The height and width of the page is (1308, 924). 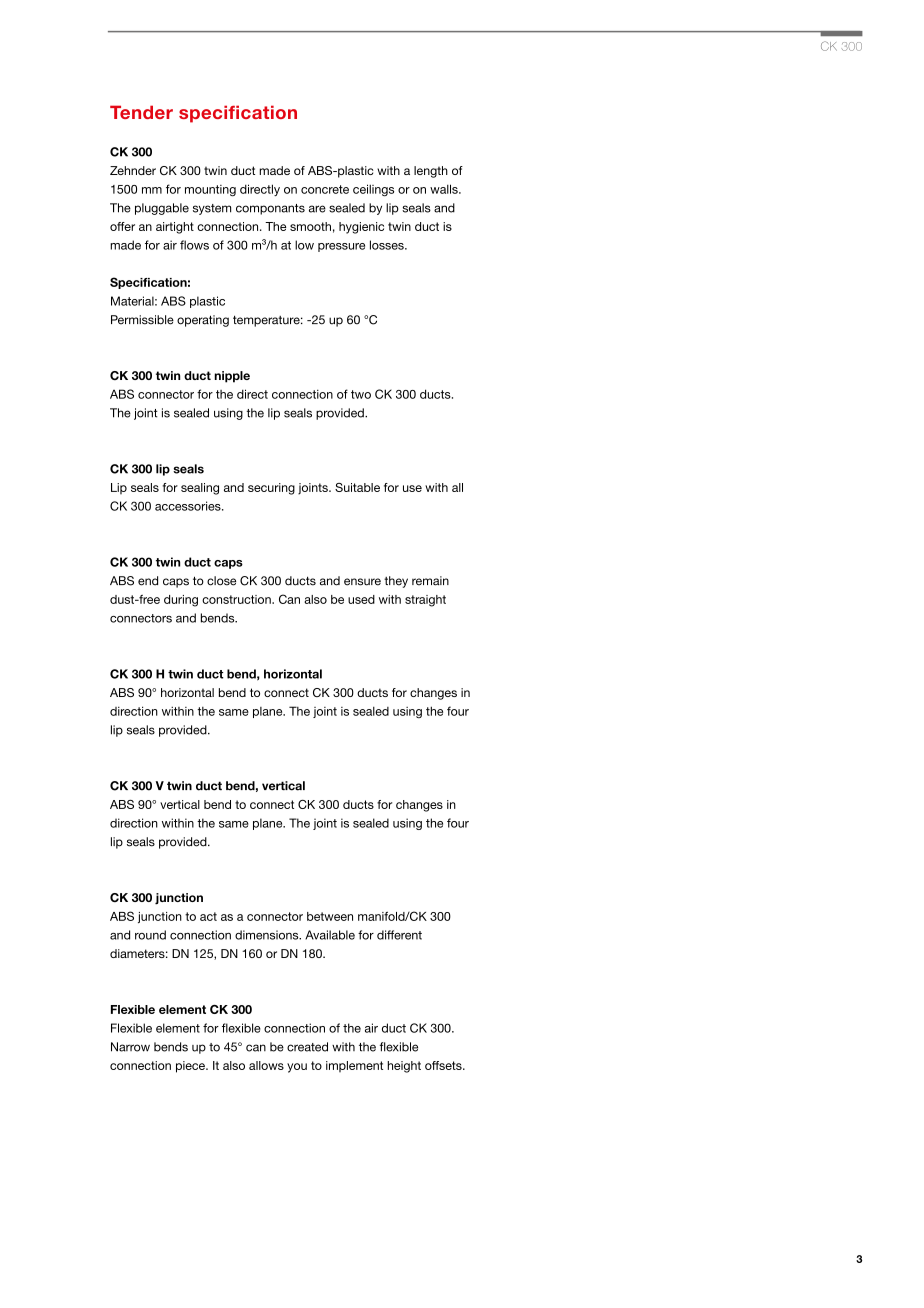 What do you see at coordinates (181, 601) in the page?
I see `during` at bounding box center [181, 601].
